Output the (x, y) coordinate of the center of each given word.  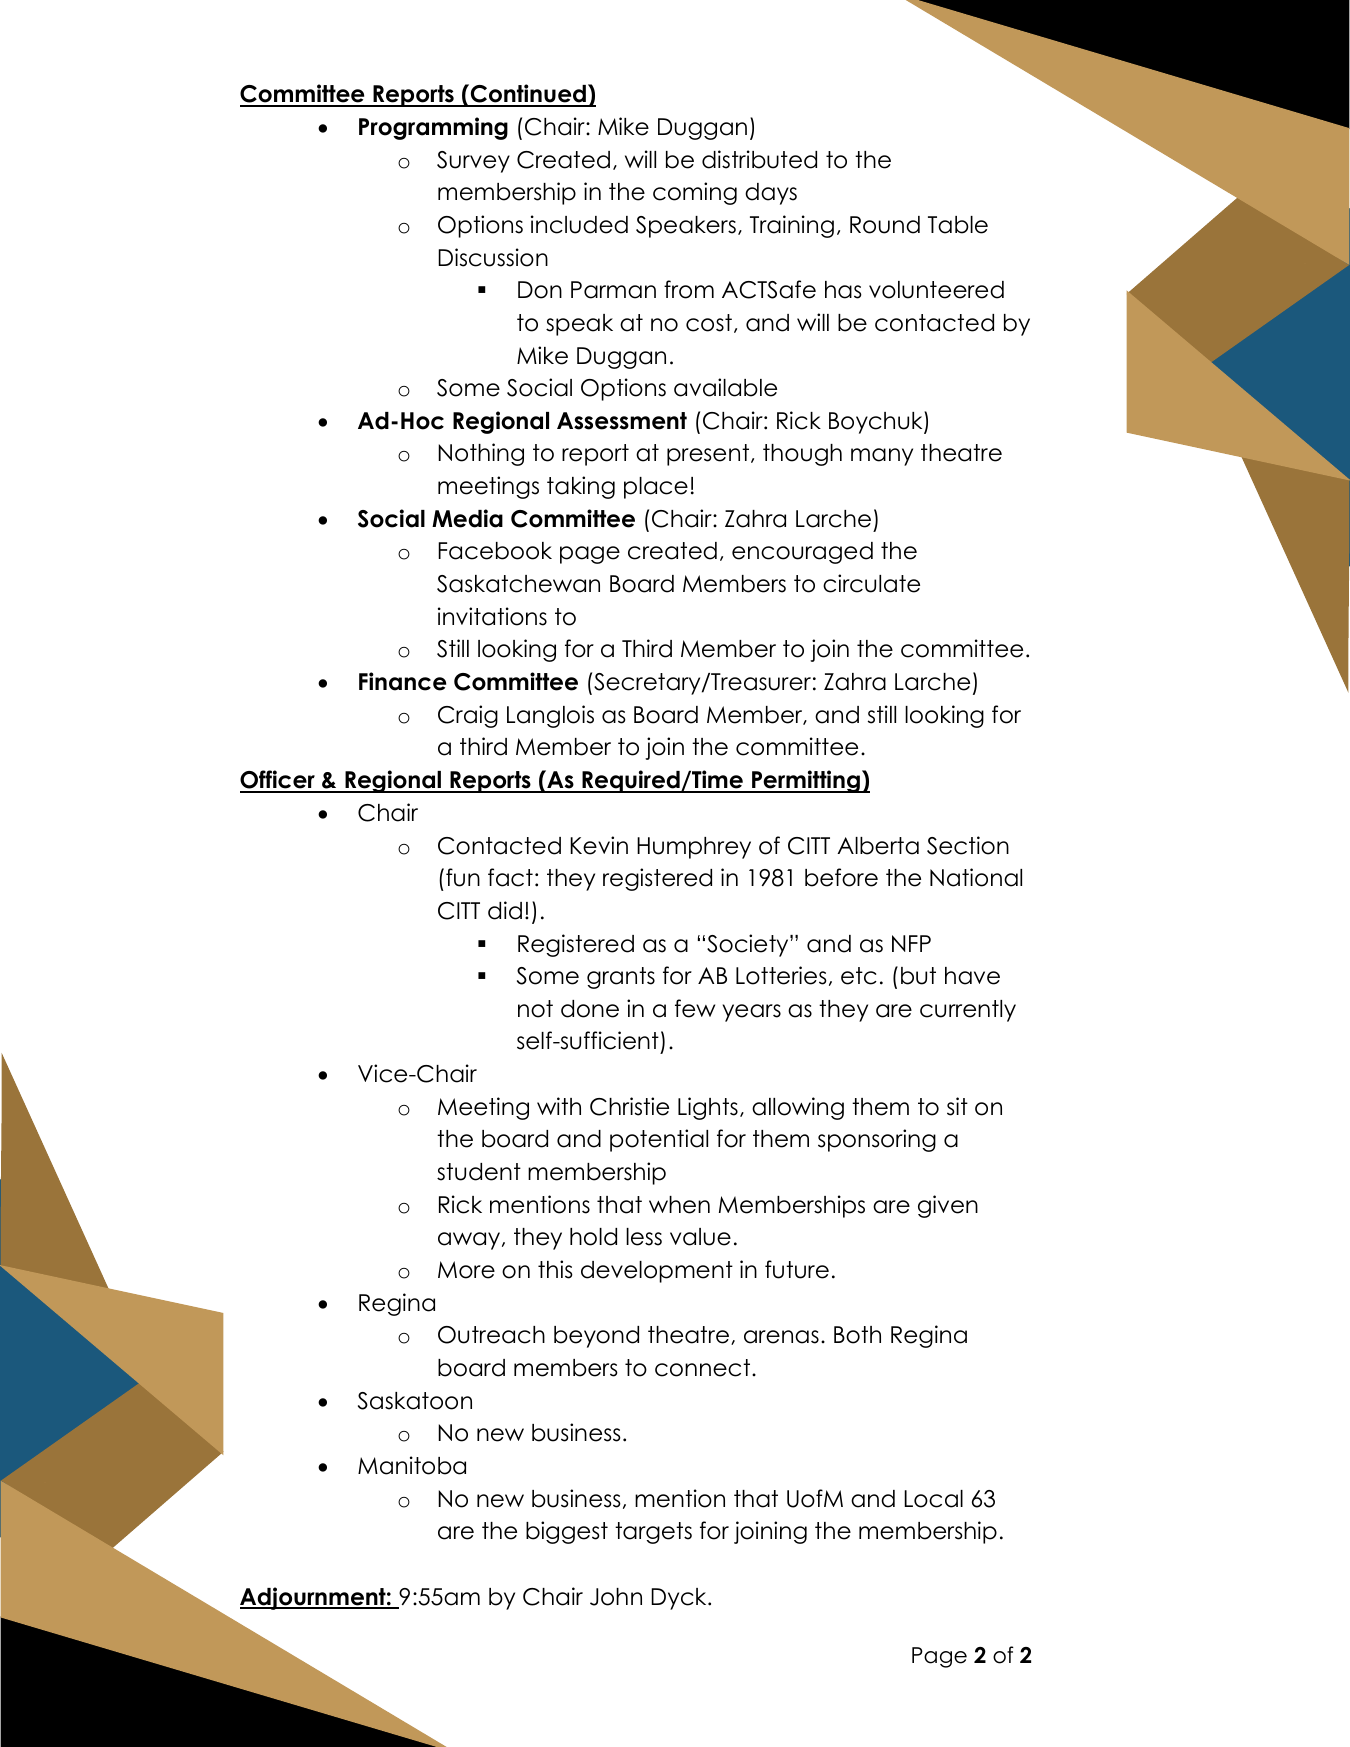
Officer (278, 781)
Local (933, 1499)
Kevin (599, 845)
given (948, 1206)
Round (885, 225)
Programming (433, 128)
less (644, 1237)
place (656, 488)
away (470, 1241)
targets (653, 1533)
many (882, 457)
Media (467, 518)
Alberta (878, 846)
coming (695, 193)
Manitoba (412, 1465)
